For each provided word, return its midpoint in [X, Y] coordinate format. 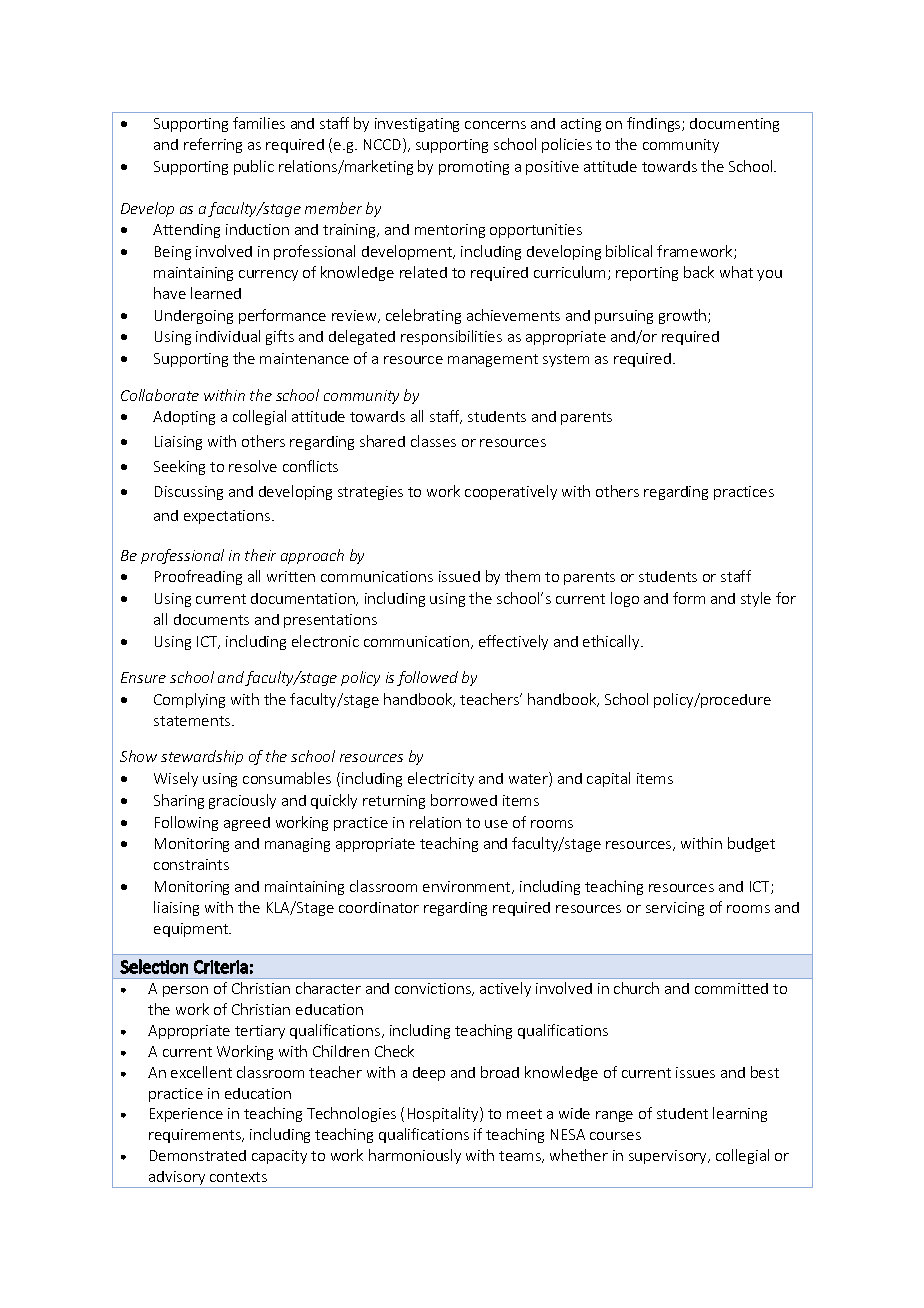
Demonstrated [198, 1155]
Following [186, 823]
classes [433, 441]
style [756, 599]
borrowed [464, 800]
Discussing [189, 493]
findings [655, 124]
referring [213, 145]
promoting [474, 168]
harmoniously [415, 1156]
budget [751, 844]
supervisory [669, 1157]
